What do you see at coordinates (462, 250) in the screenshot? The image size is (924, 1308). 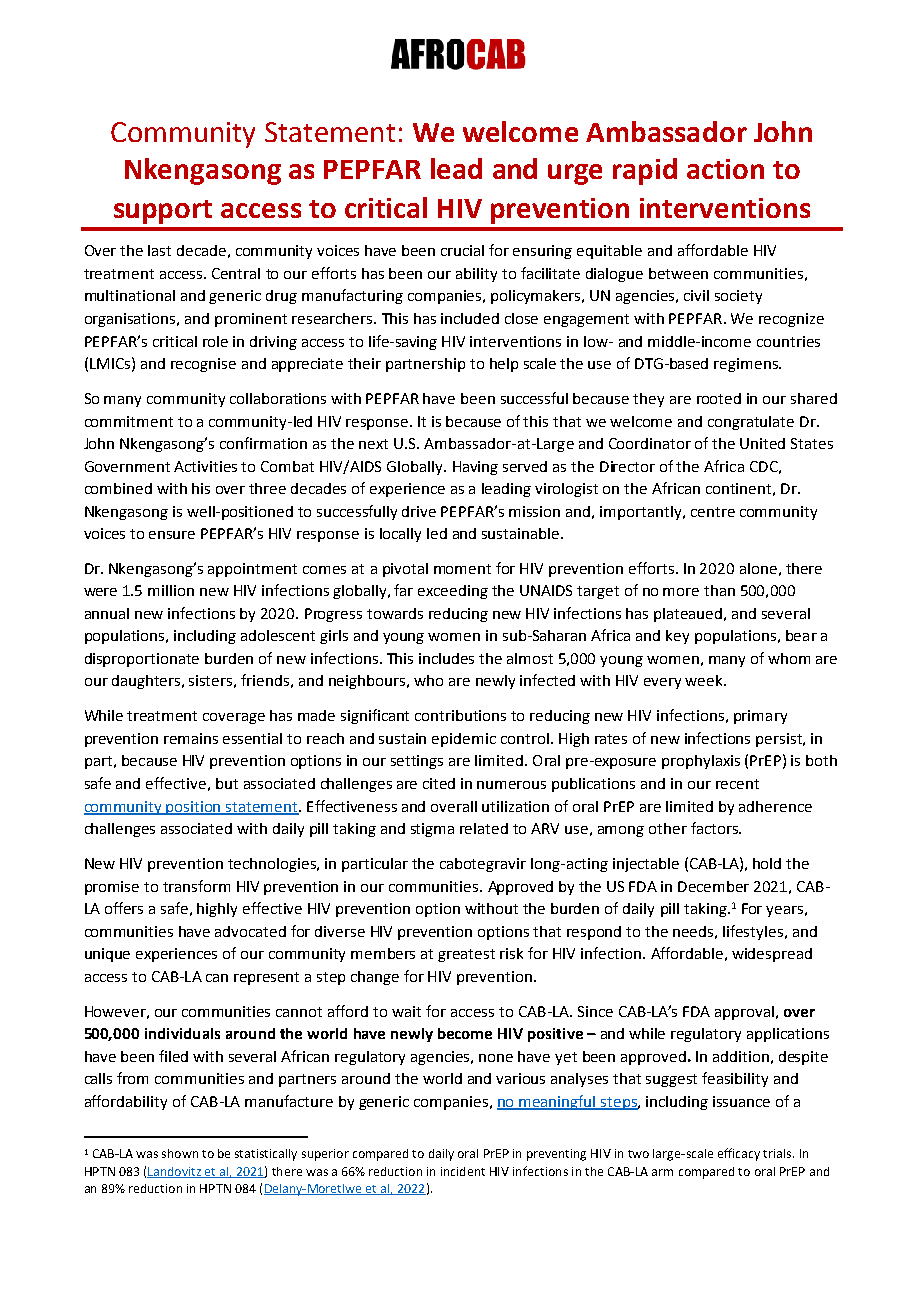 I see `crucial` at bounding box center [462, 250].
